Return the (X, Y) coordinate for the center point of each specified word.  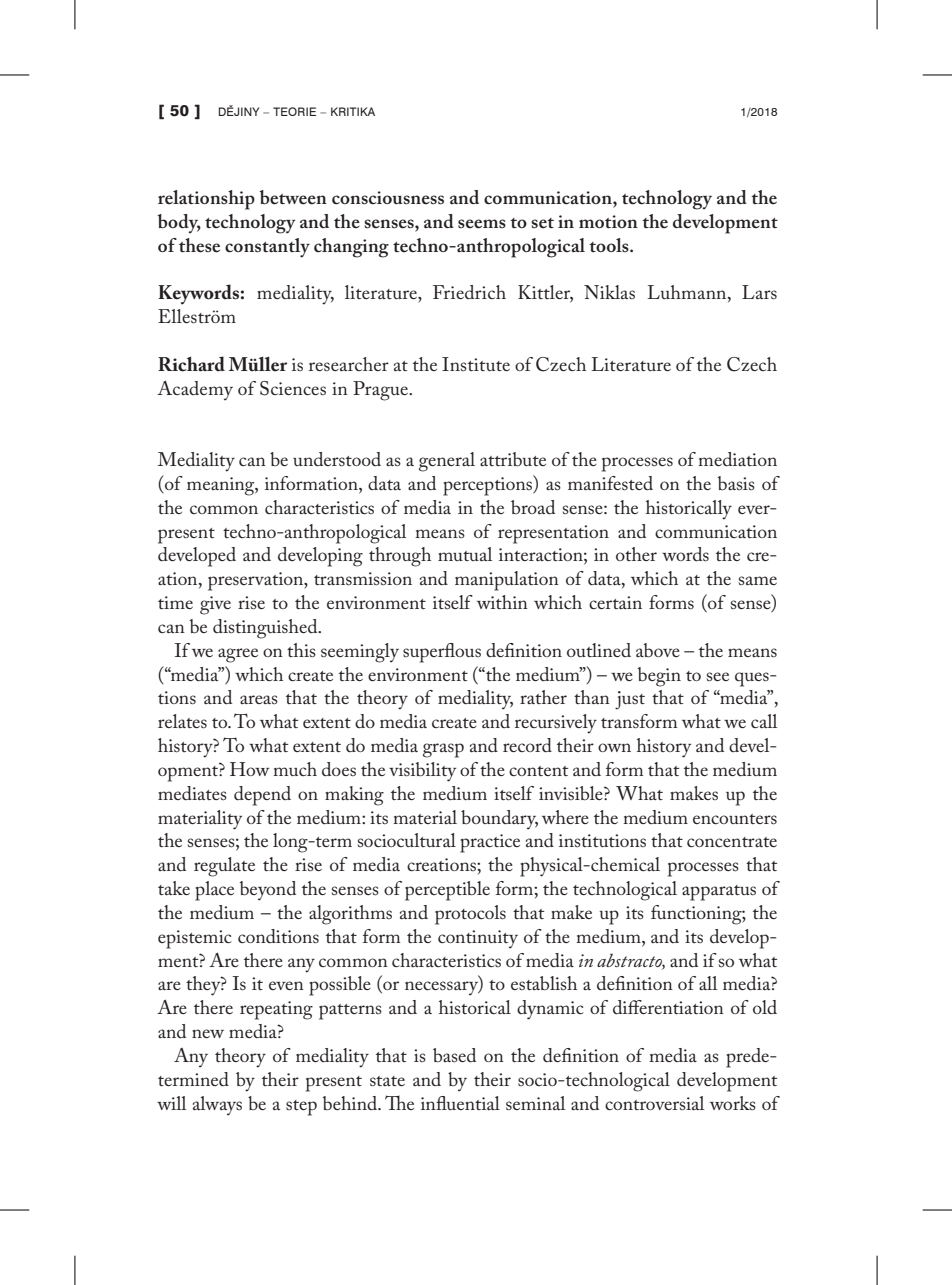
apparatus (719, 893)
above (658, 650)
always (217, 1106)
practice (490, 843)
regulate (224, 867)
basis (736, 483)
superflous (442, 653)
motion (608, 222)
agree (238, 655)
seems (482, 224)
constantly (267, 248)
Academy (195, 390)
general (447, 462)
